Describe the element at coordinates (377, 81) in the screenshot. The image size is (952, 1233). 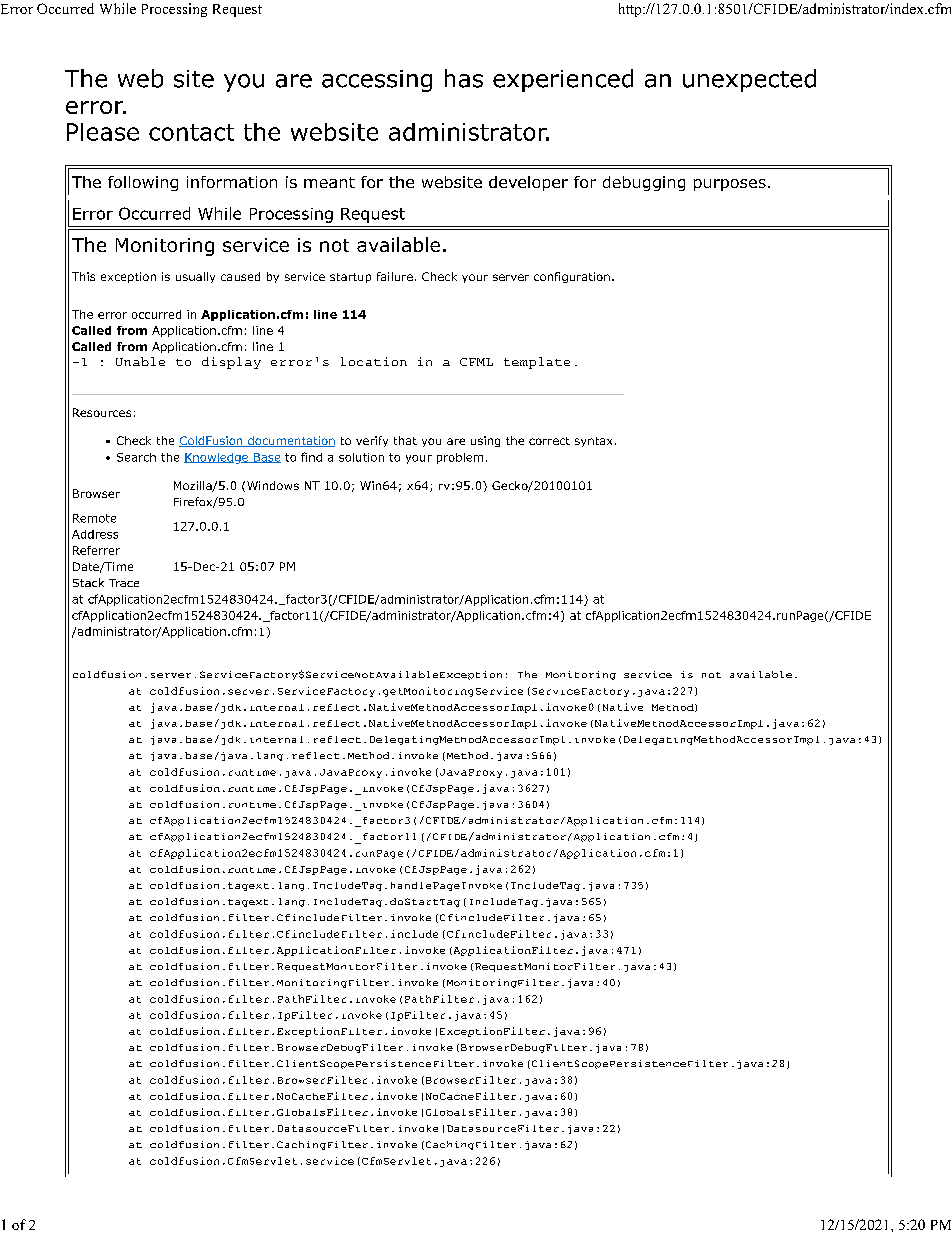
I see `accessing` at that location.
